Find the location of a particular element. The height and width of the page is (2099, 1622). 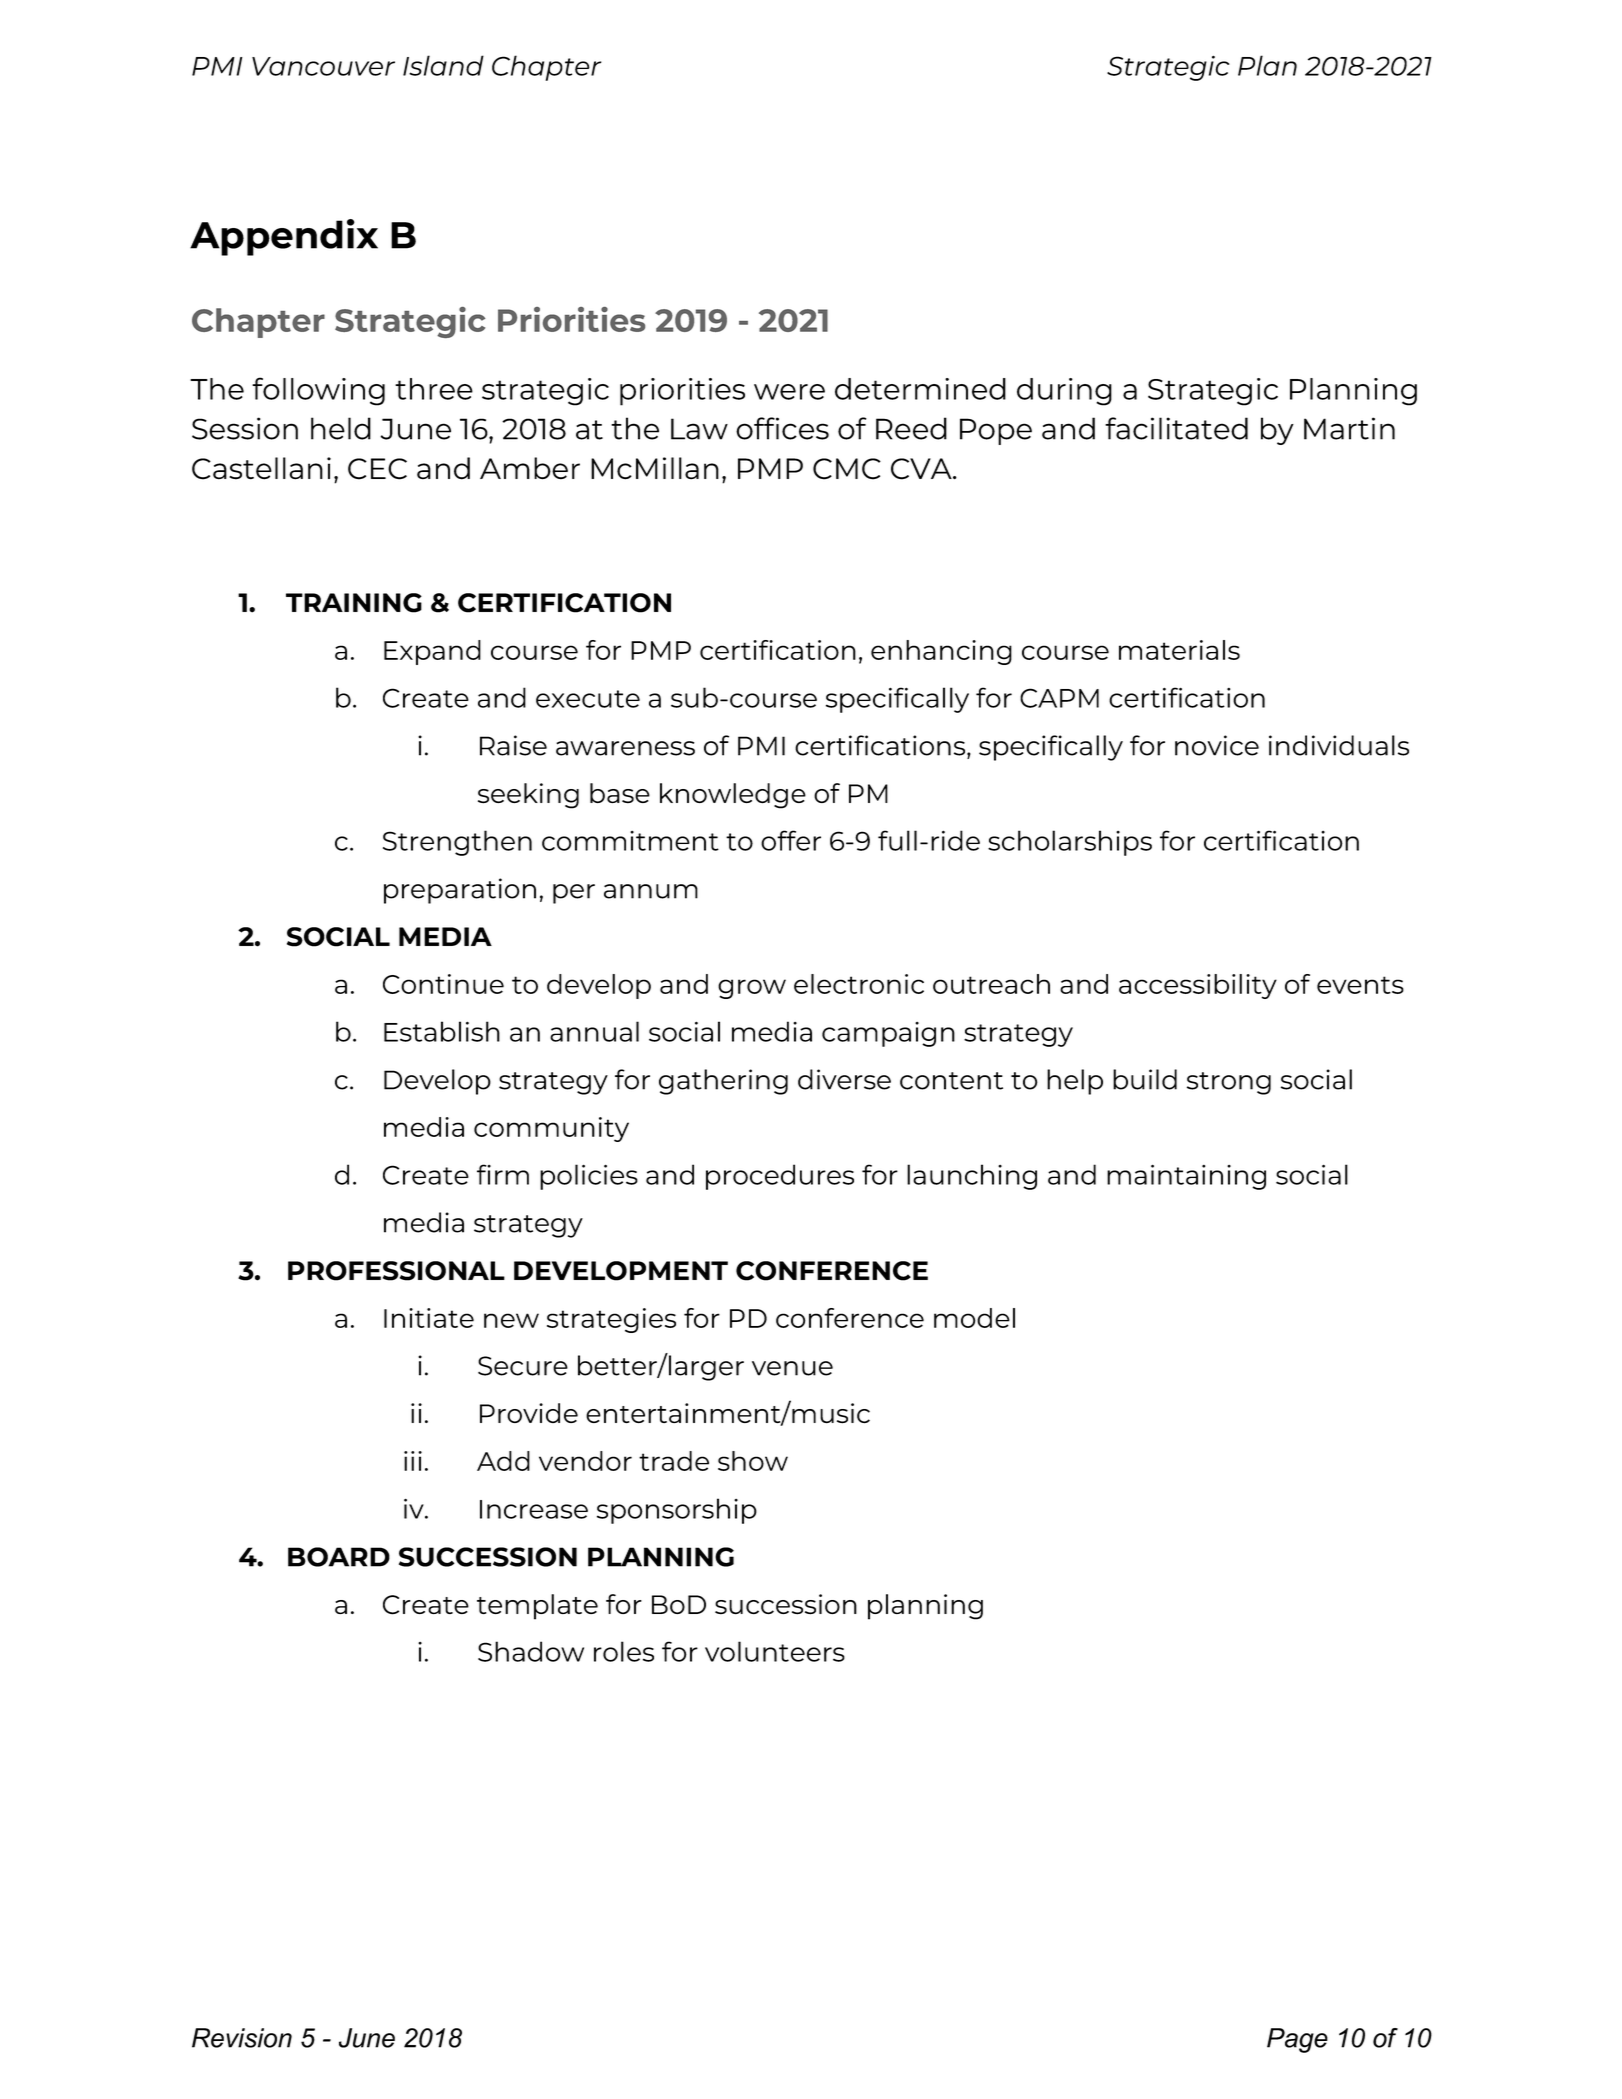

Vancouver is located at coordinates (323, 66).
